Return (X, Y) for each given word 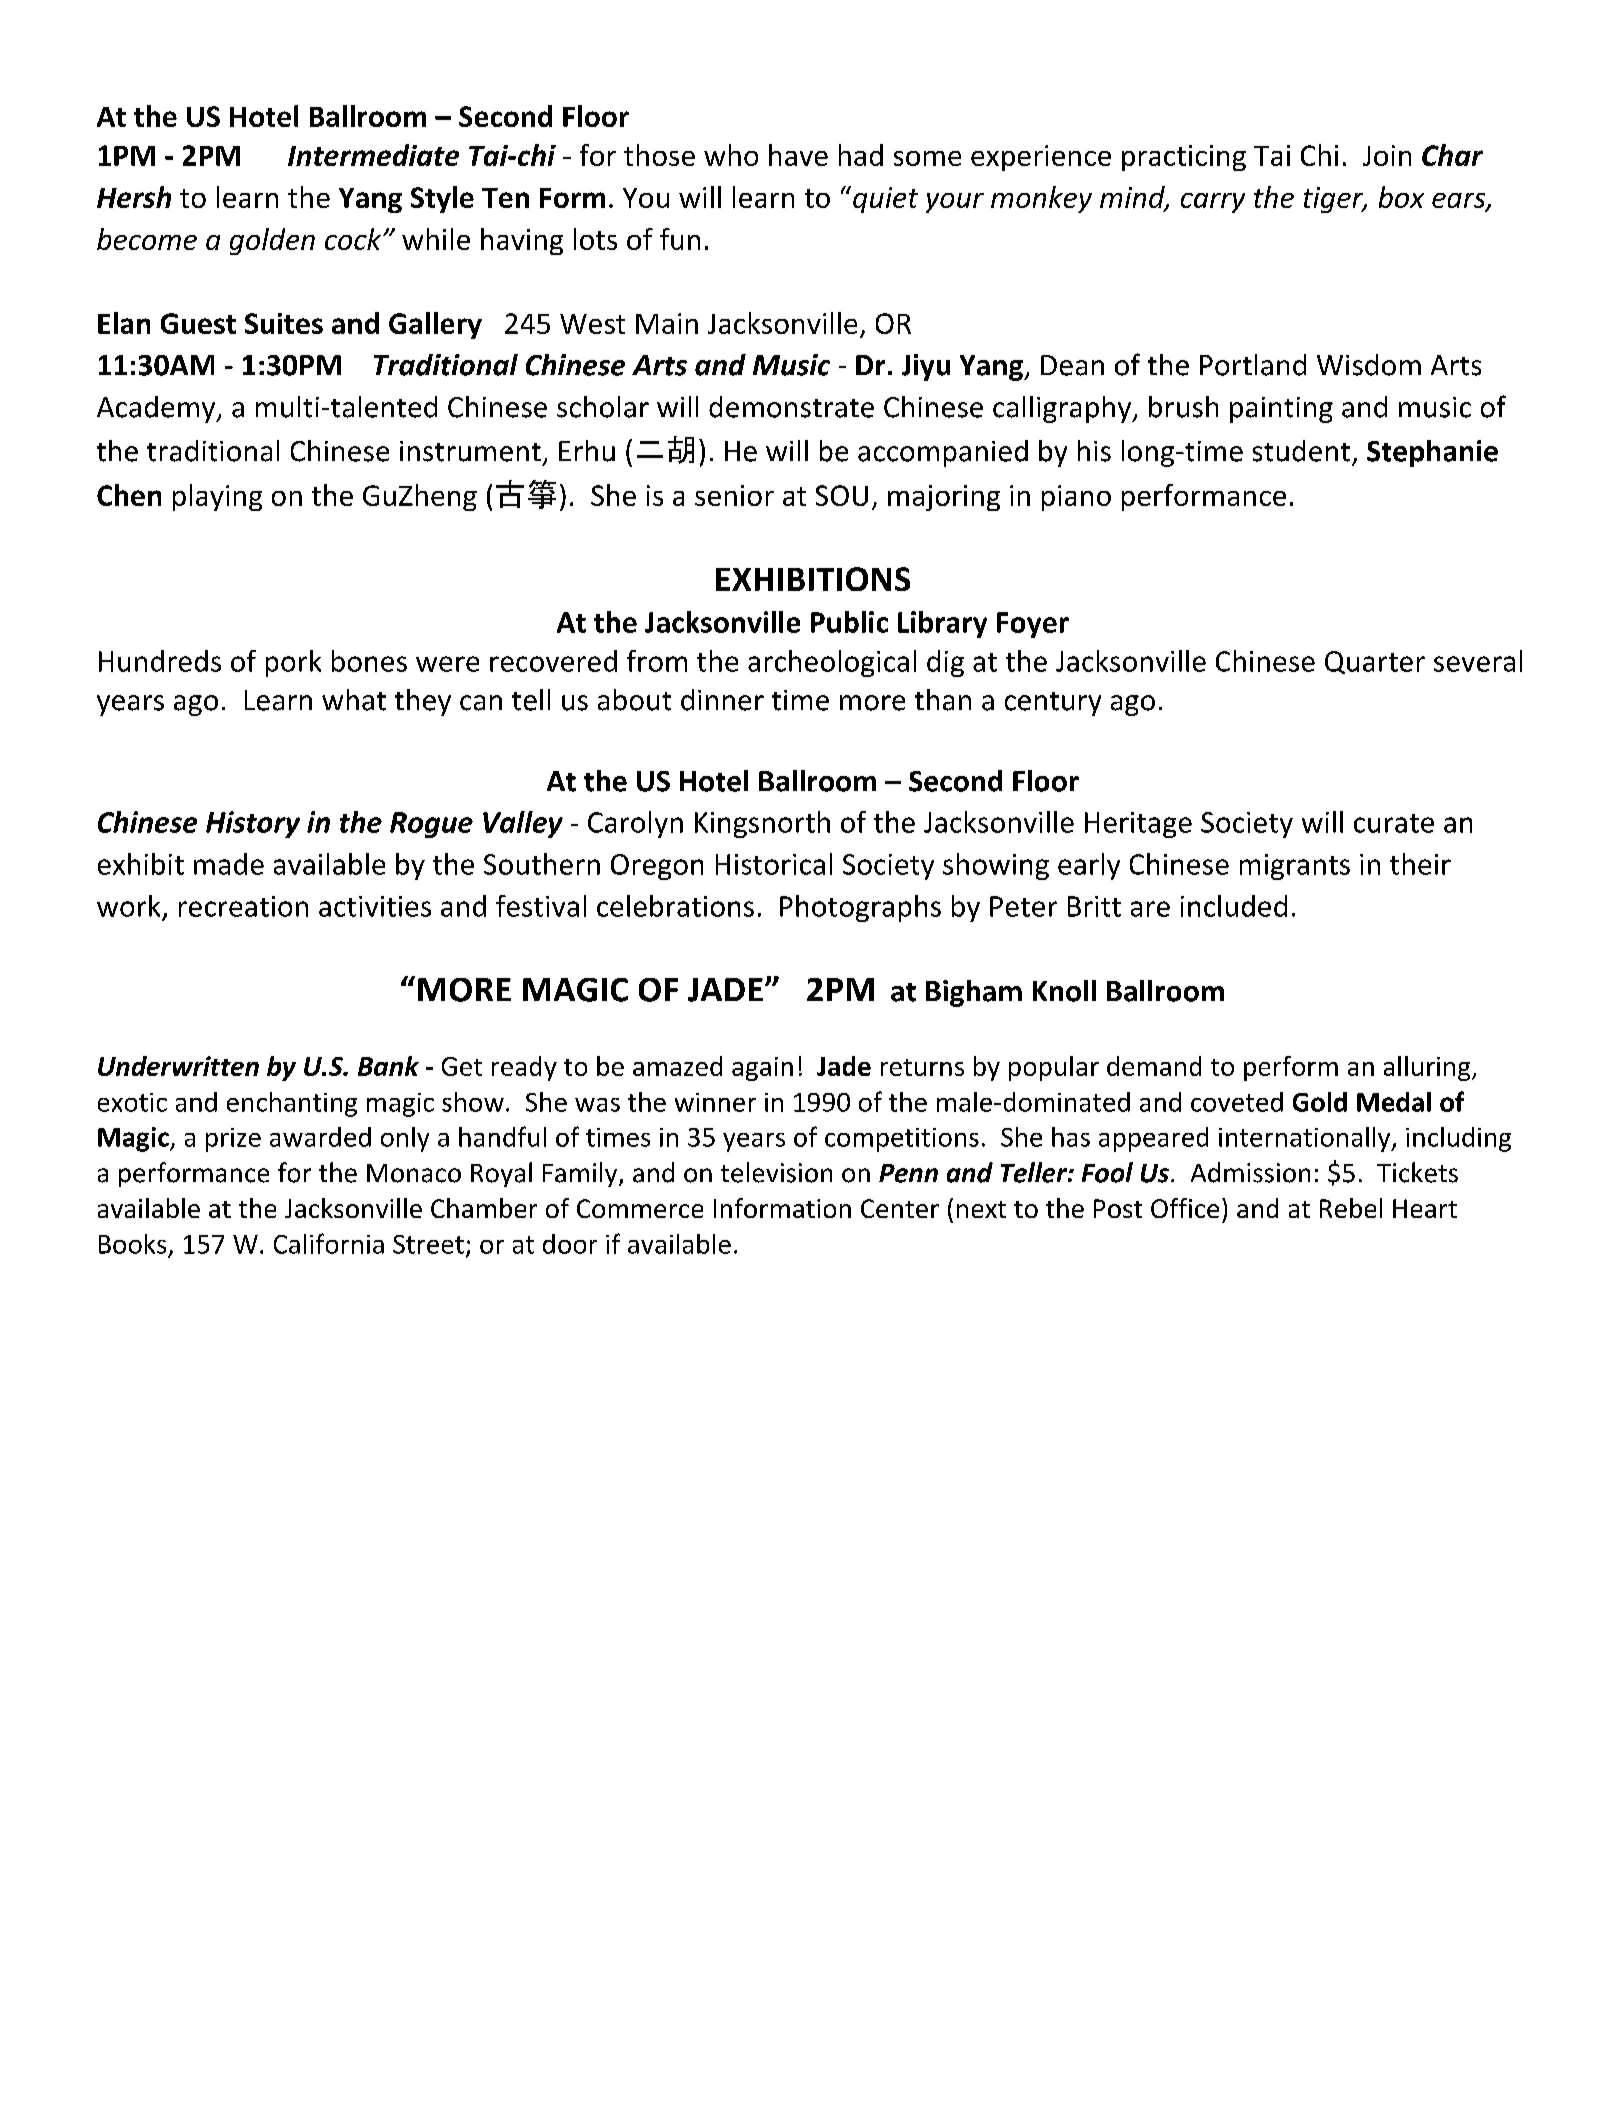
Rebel (1351, 1208)
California (329, 1243)
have (798, 155)
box (1401, 197)
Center (900, 1208)
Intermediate (373, 155)
